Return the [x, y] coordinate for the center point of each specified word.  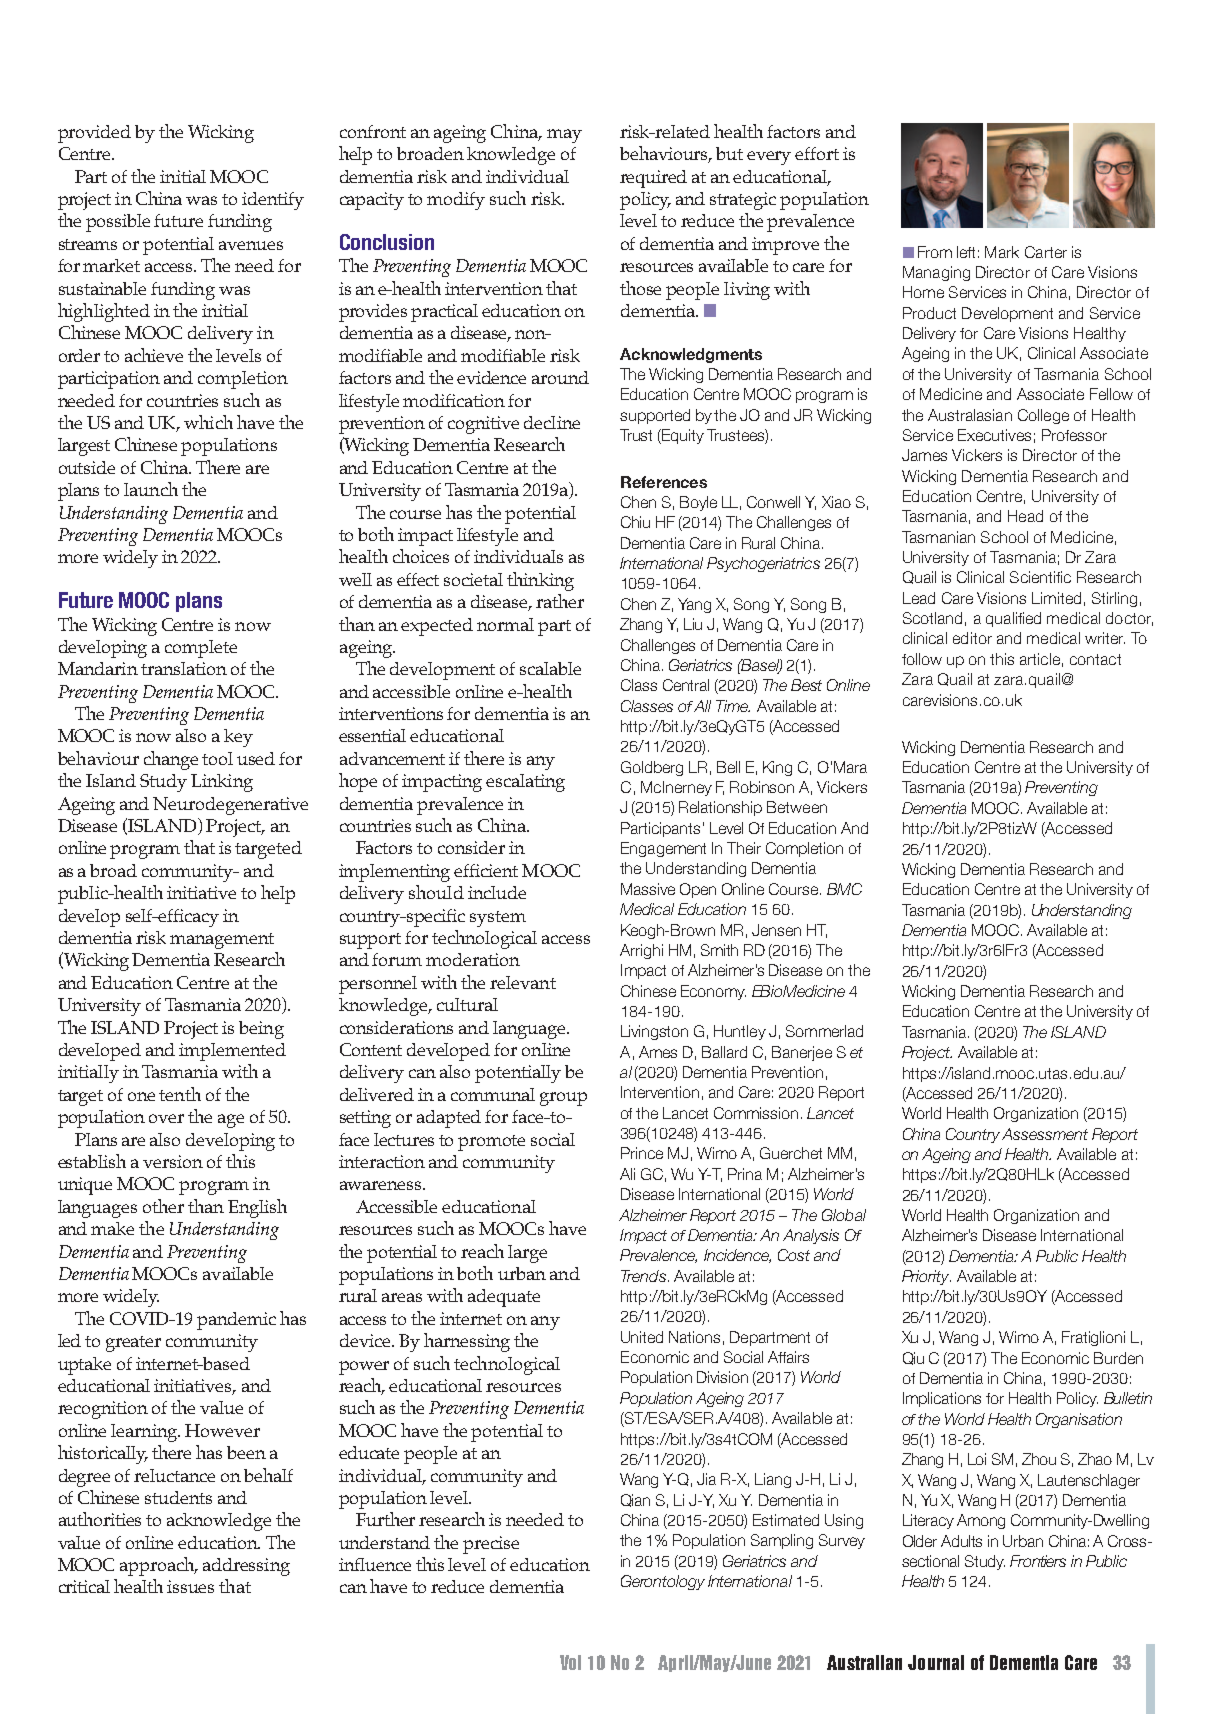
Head [1025, 516]
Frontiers [1038, 1561]
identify [273, 201]
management [222, 941]
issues [190, 1586]
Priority [926, 1277]
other [163, 1206]
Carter [1046, 252]
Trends [643, 1276]
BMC [844, 889]
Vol [570, 1662]
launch [151, 489]
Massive [648, 889]
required [653, 179]
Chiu [635, 522]
